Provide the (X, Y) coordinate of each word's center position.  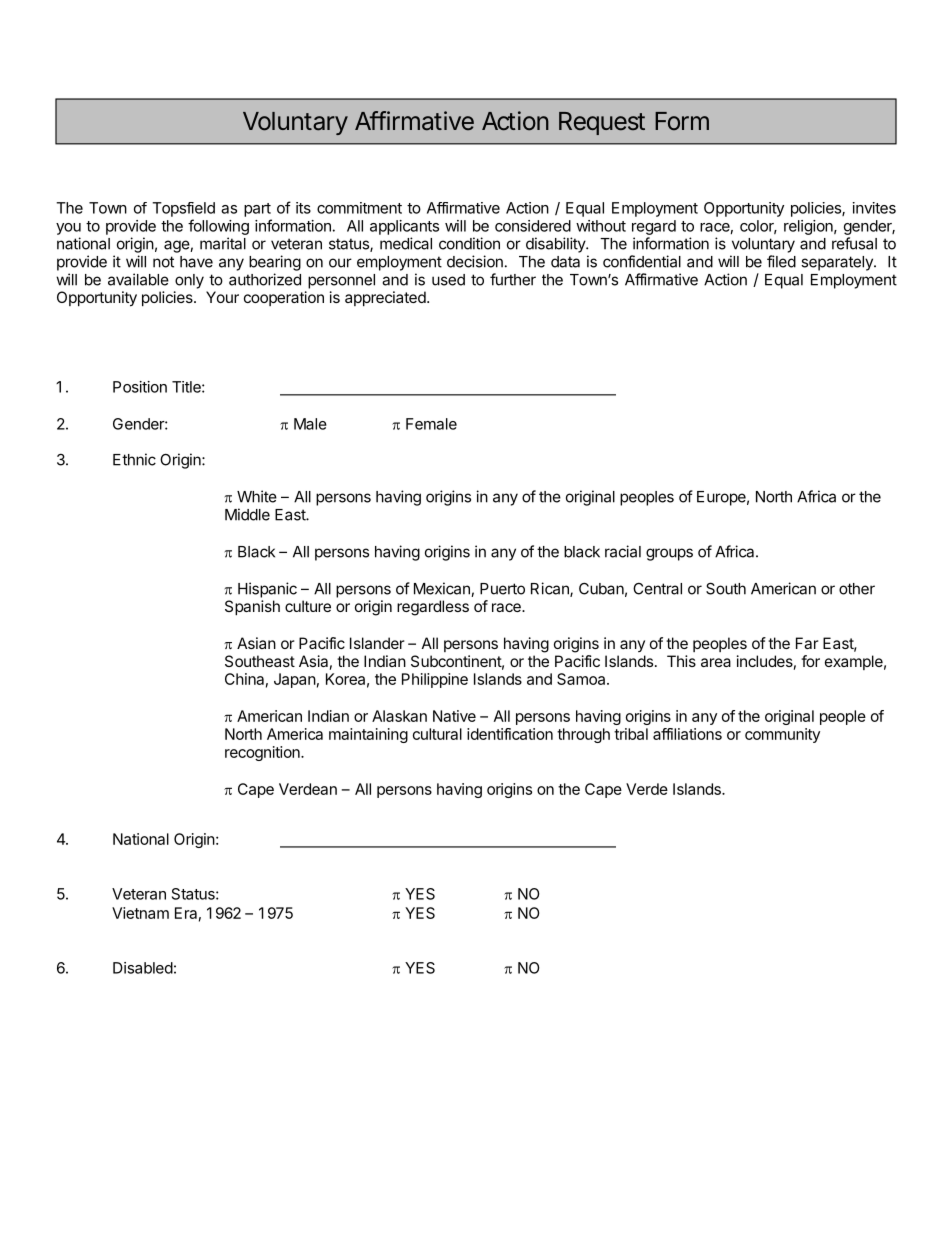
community (782, 735)
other (857, 589)
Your (222, 297)
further (513, 279)
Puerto (502, 589)
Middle (247, 514)
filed (781, 261)
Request (602, 123)
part (257, 210)
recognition (263, 753)
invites (874, 208)
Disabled (143, 968)
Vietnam (140, 913)
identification (510, 734)
